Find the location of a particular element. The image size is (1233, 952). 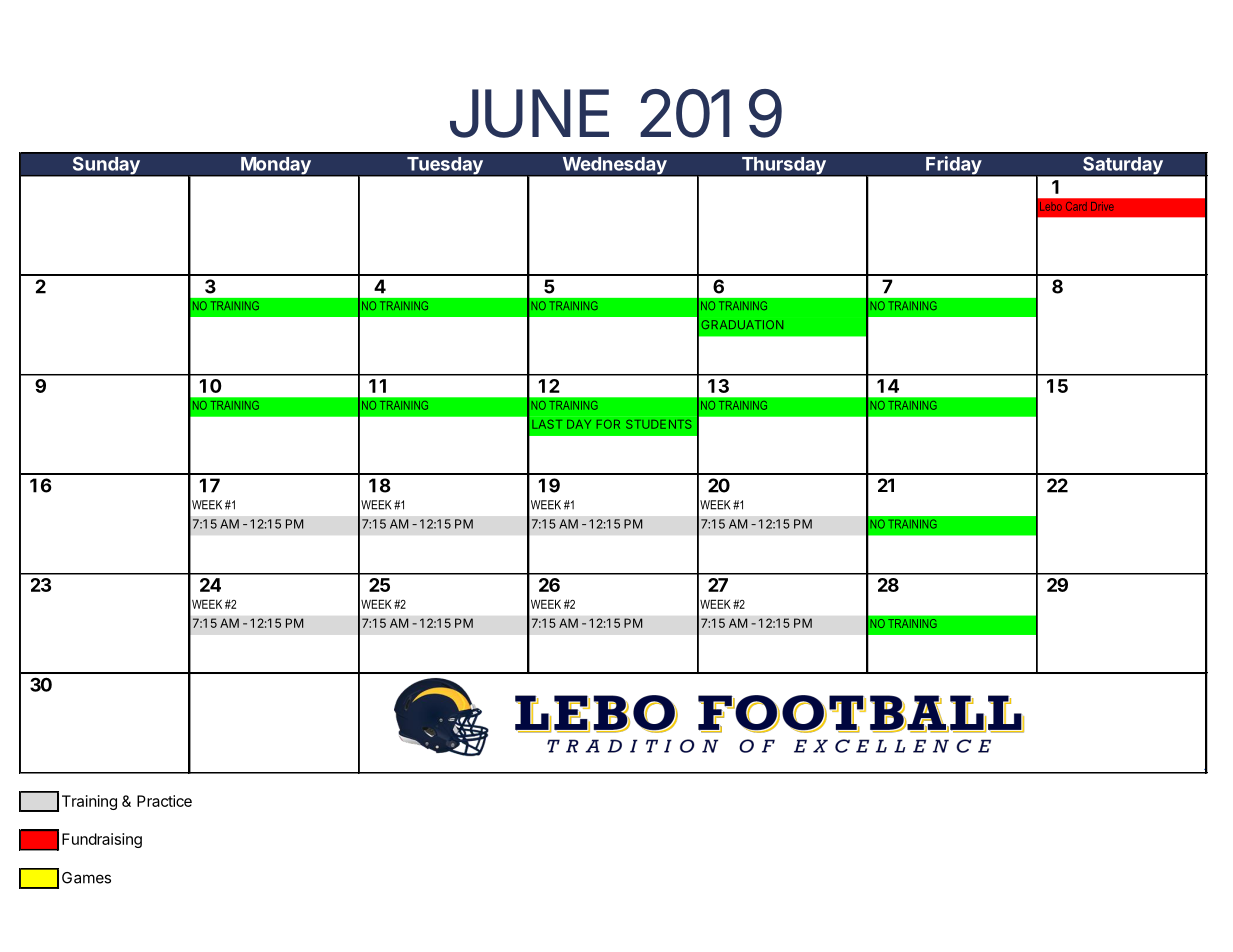

GRADUATION is located at coordinates (742, 324).
